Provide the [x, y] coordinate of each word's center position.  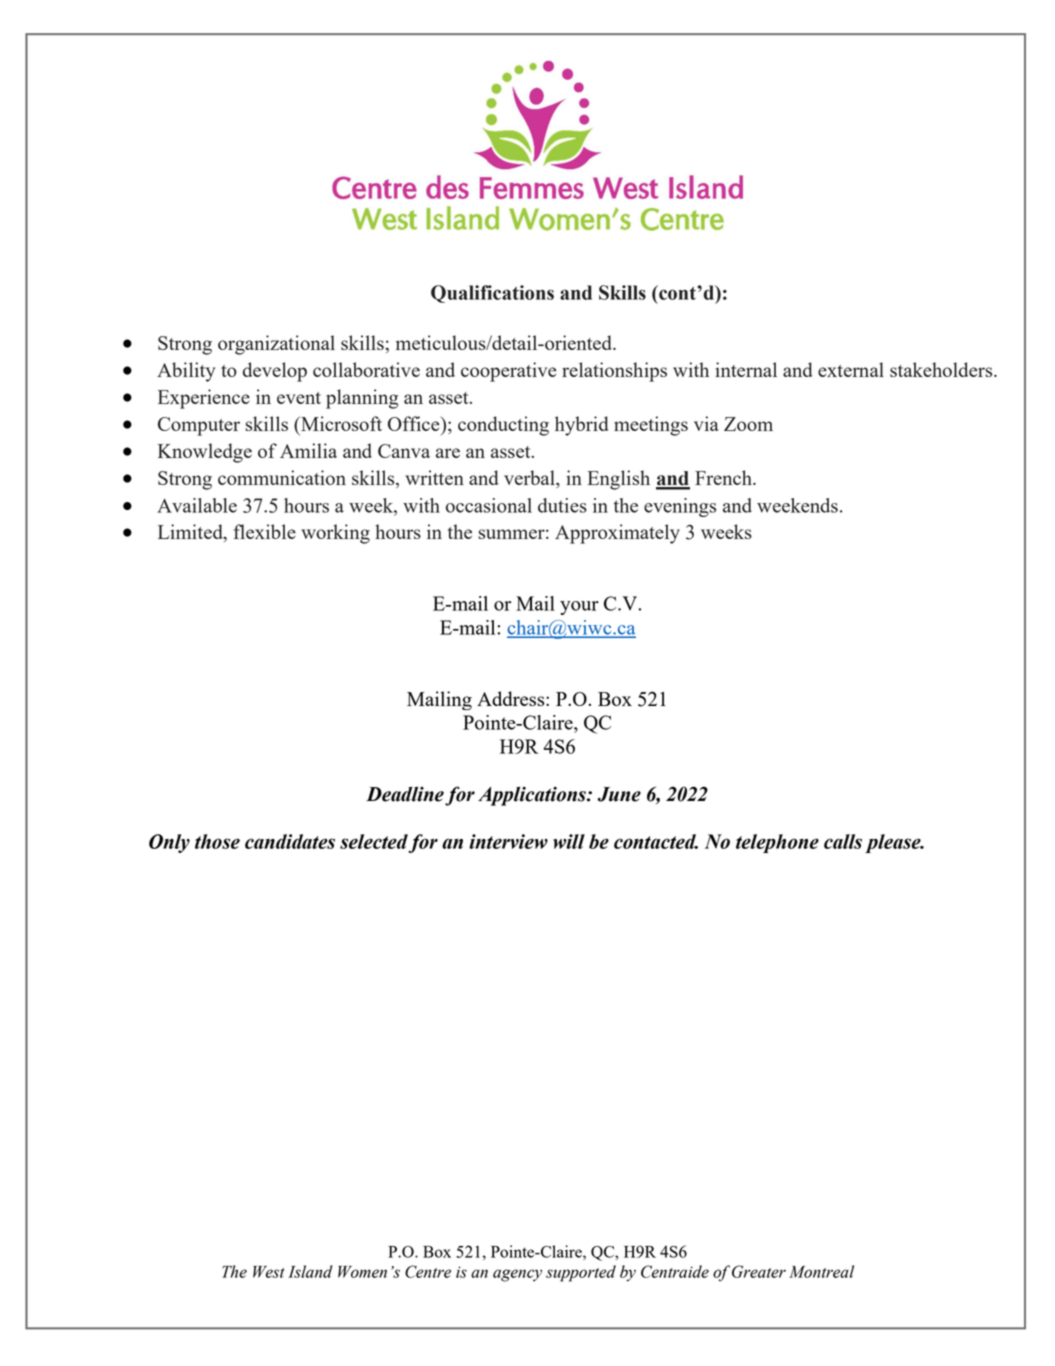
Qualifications [492, 294]
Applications [533, 796]
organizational [276, 345]
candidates [290, 841]
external [851, 369]
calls [843, 841]
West [269, 1272]
